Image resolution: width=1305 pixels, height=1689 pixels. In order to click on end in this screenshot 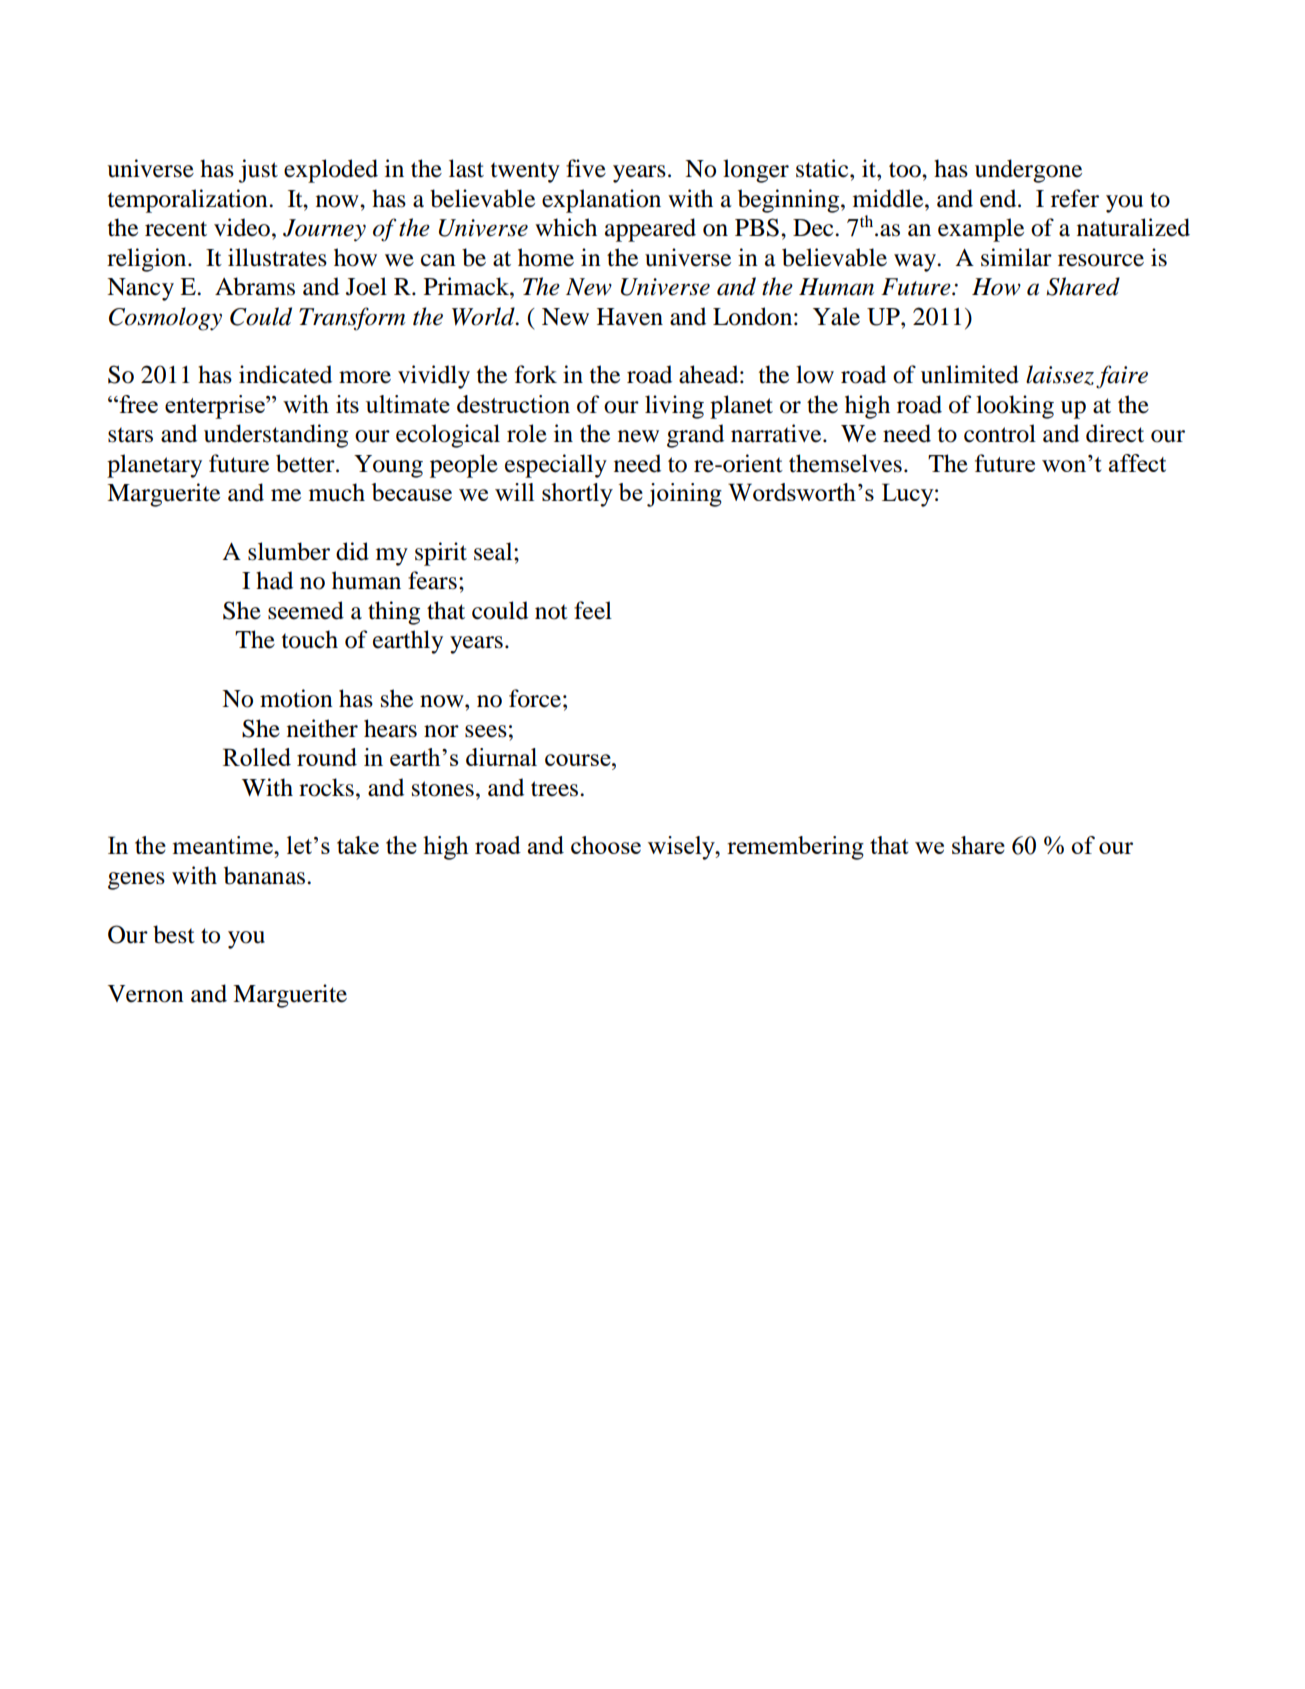, I will do `click(999, 198)`.
